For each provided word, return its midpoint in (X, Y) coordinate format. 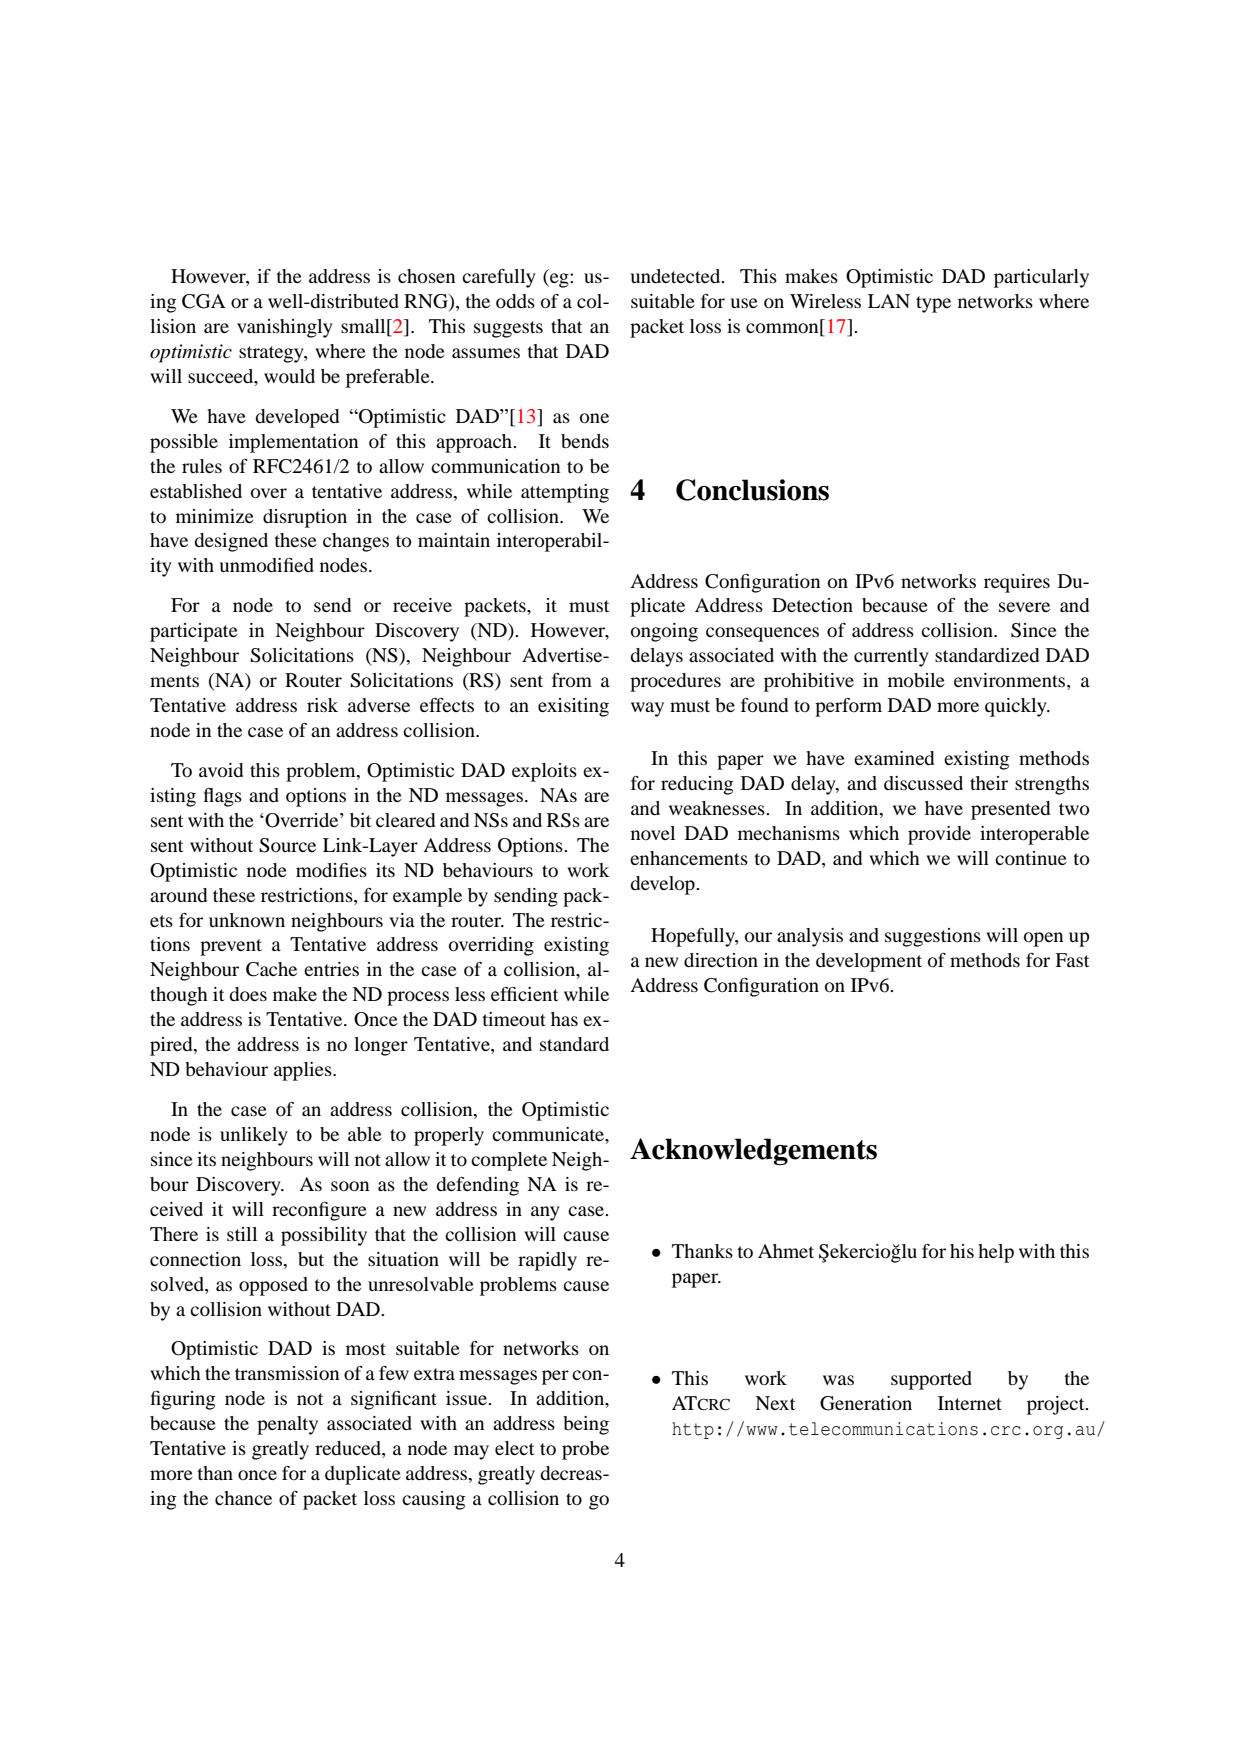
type (933, 304)
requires (1017, 583)
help (996, 1253)
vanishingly (285, 328)
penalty (287, 1425)
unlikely (254, 1136)
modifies (331, 870)
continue (1031, 858)
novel (653, 833)
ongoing (664, 632)
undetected (677, 276)
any (545, 1213)
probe (585, 1450)
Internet (970, 1403)
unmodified (267, 565)
